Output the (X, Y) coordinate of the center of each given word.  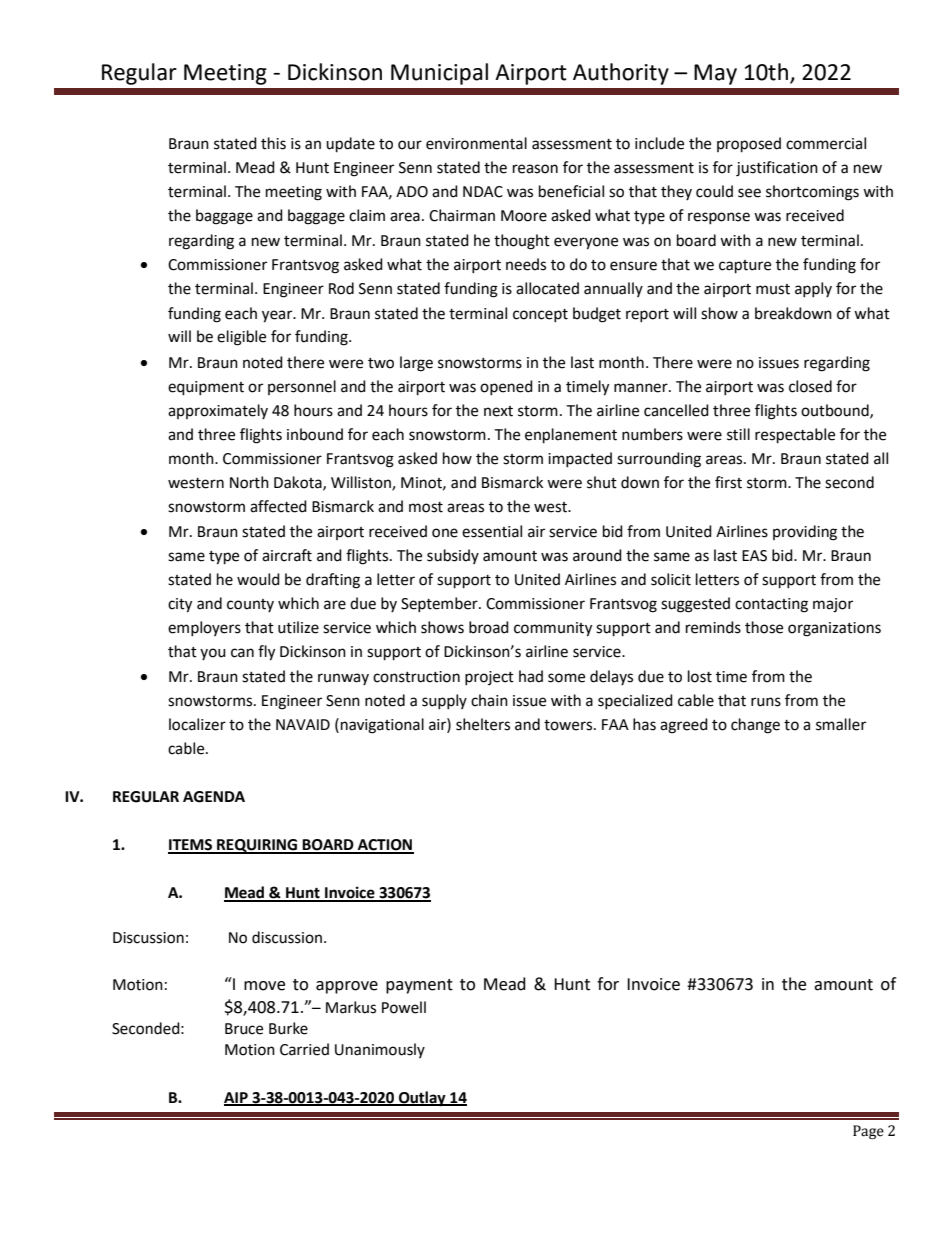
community (553, 629)
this (273, 143)
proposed (749, 145)
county (250, 605)
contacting (771, 605)
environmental (476, 143)
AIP (237, 1098)
